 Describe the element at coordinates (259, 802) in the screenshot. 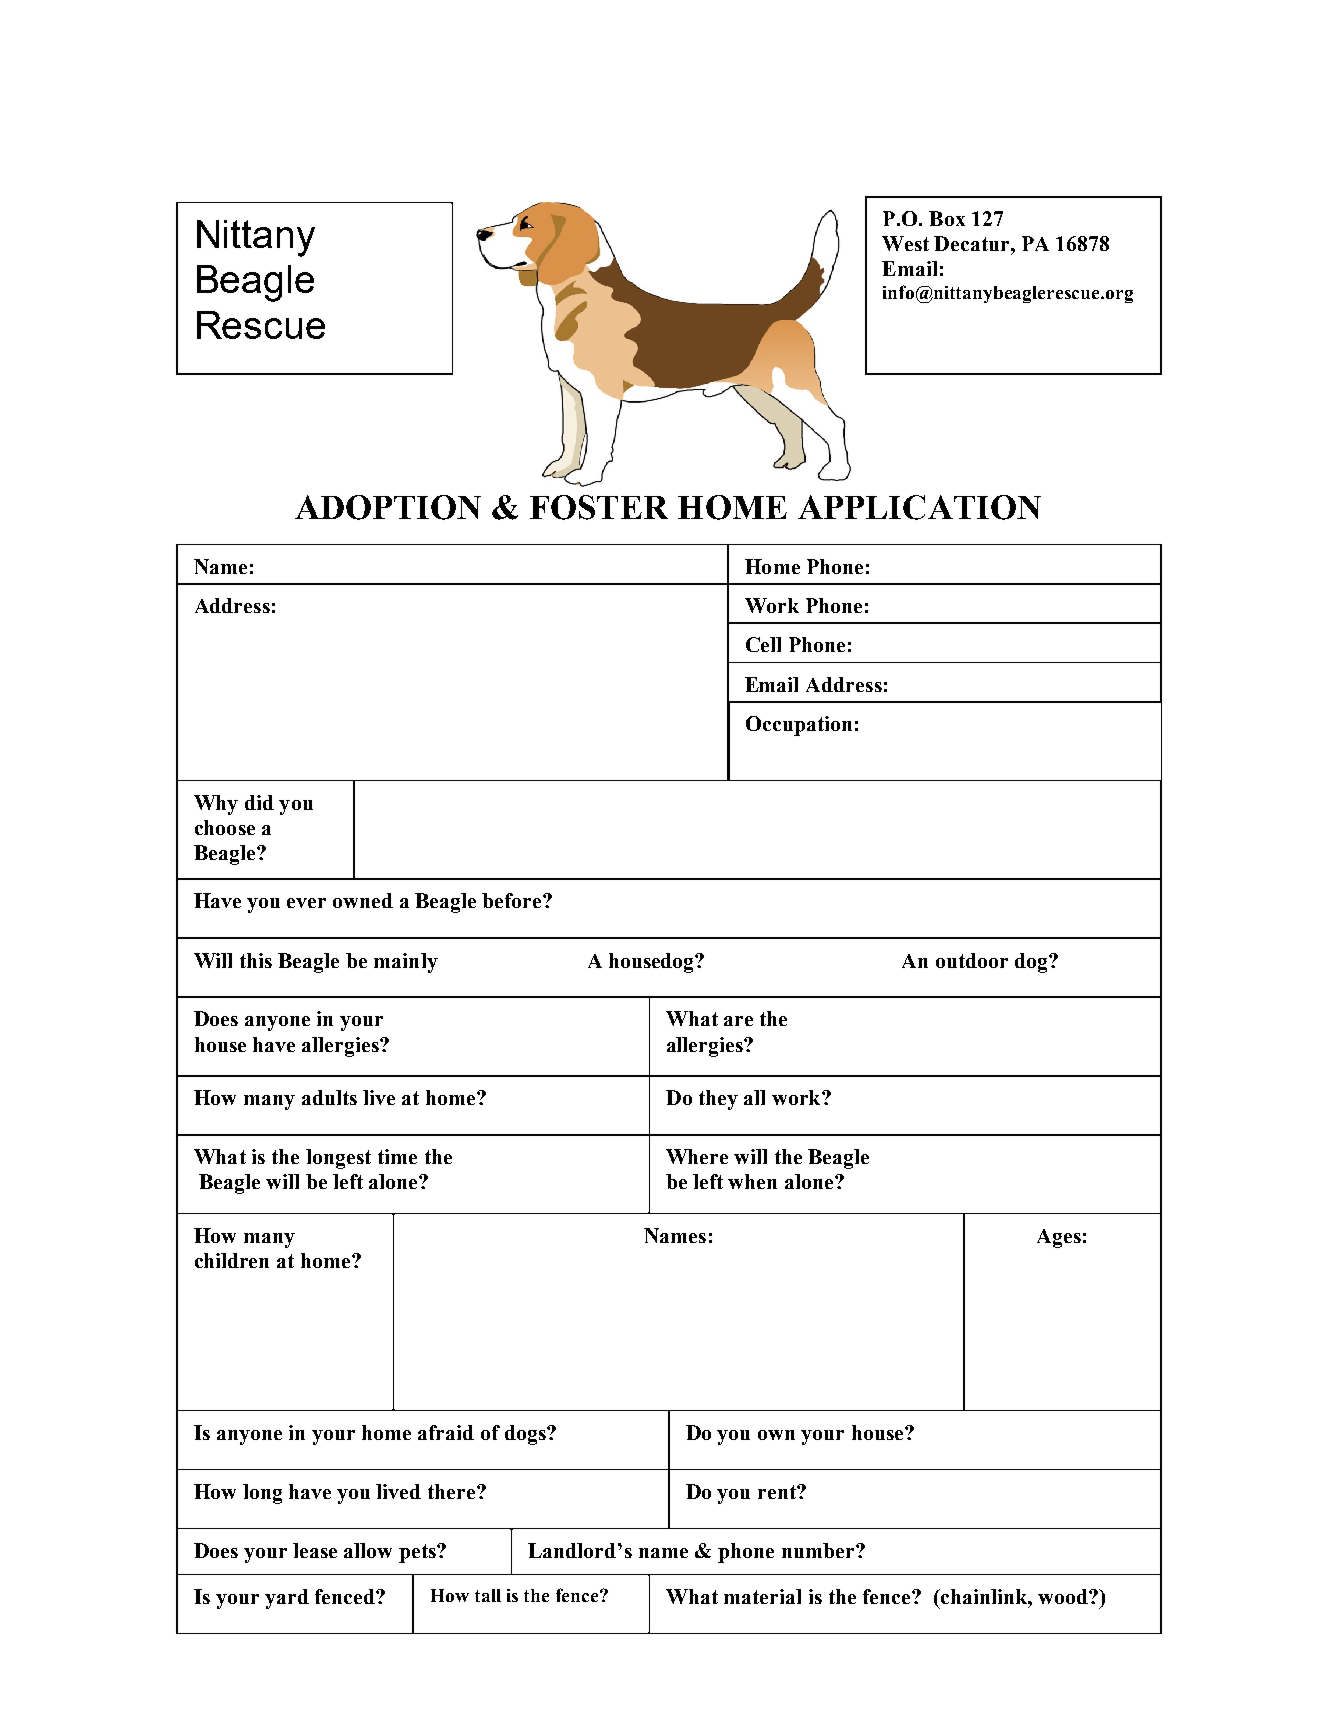

I see `did` at that location.
